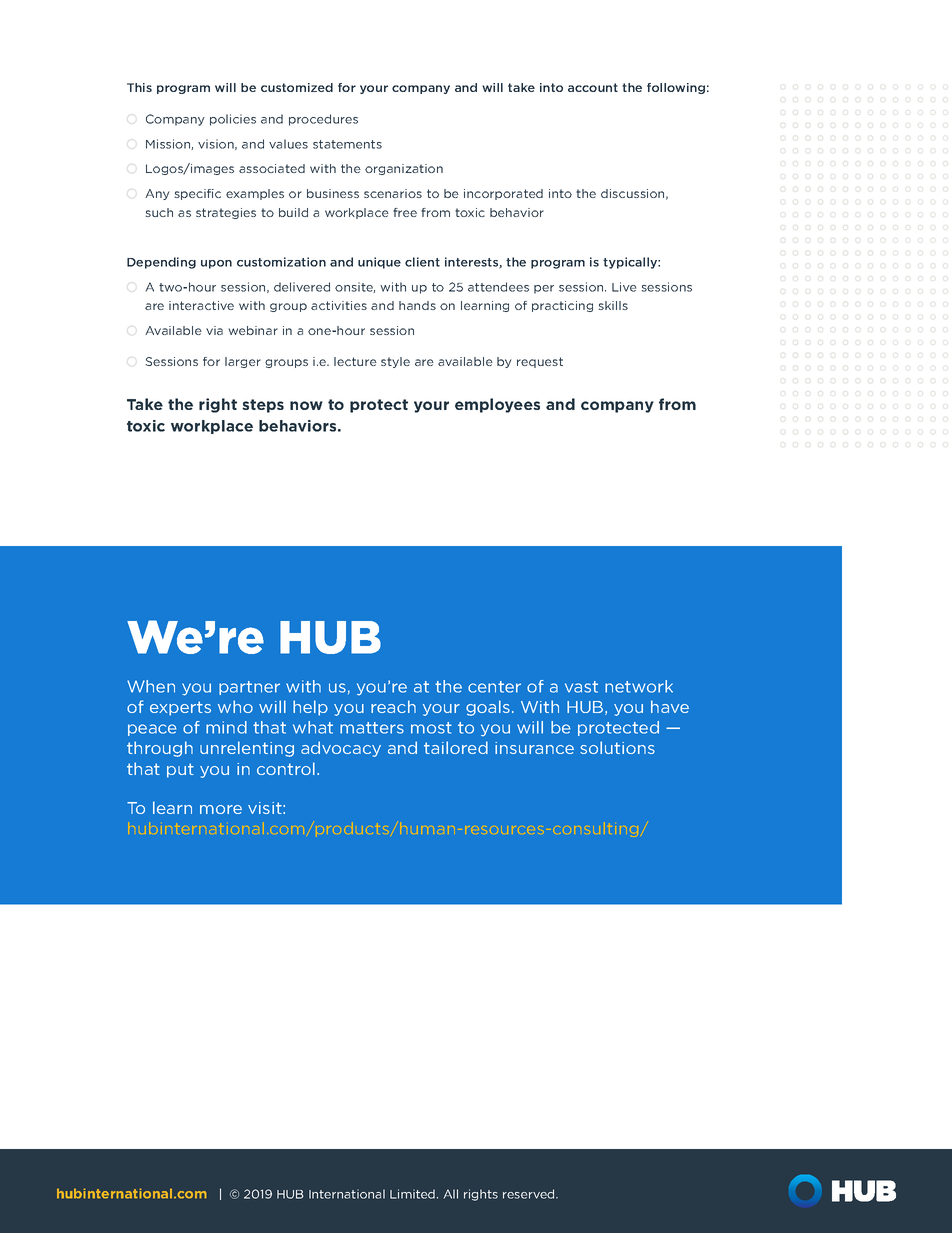 The height and width of the screenshot is (1233, 952). What do you see at coordinates (540, 362) in the screenshot?
I see `request` at bounding box center [540, 362].
